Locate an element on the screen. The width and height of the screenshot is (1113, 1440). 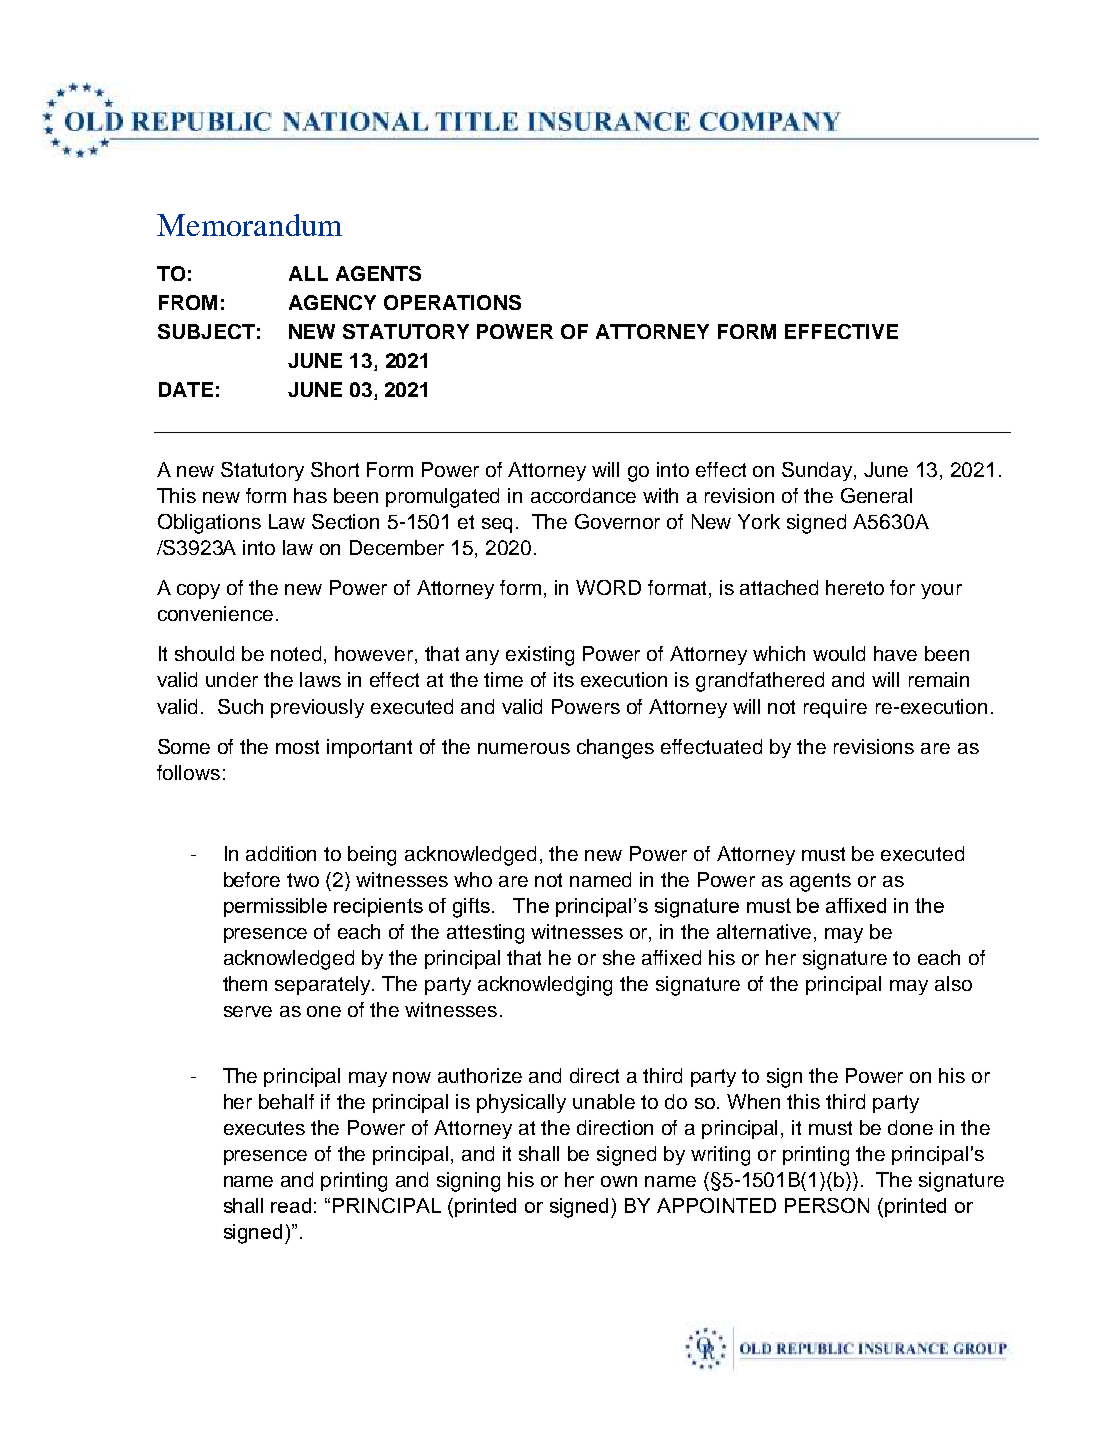
its is located at coordinates (564, 679).
